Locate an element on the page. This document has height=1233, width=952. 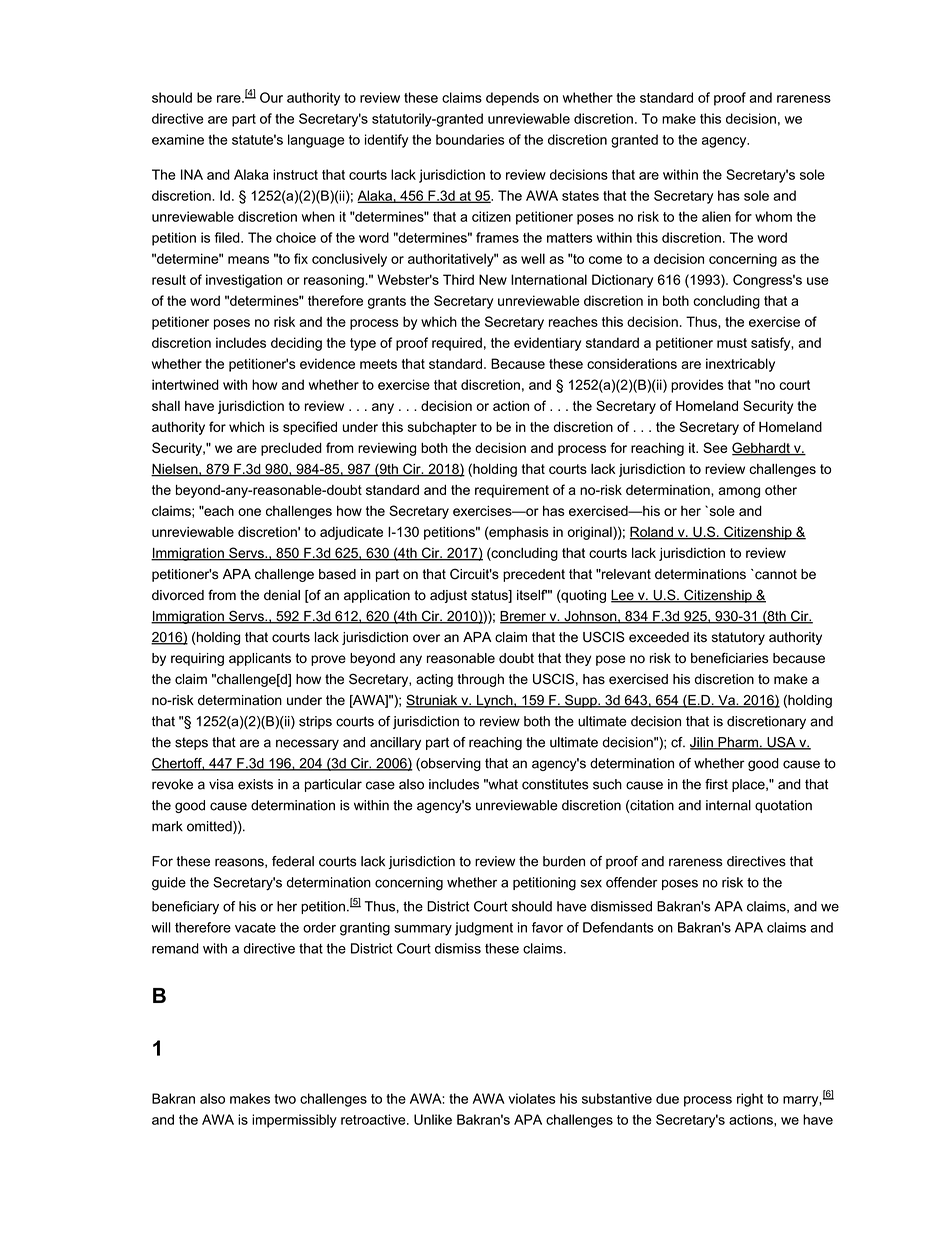
Pharm is located at coordinates (738, 743).
